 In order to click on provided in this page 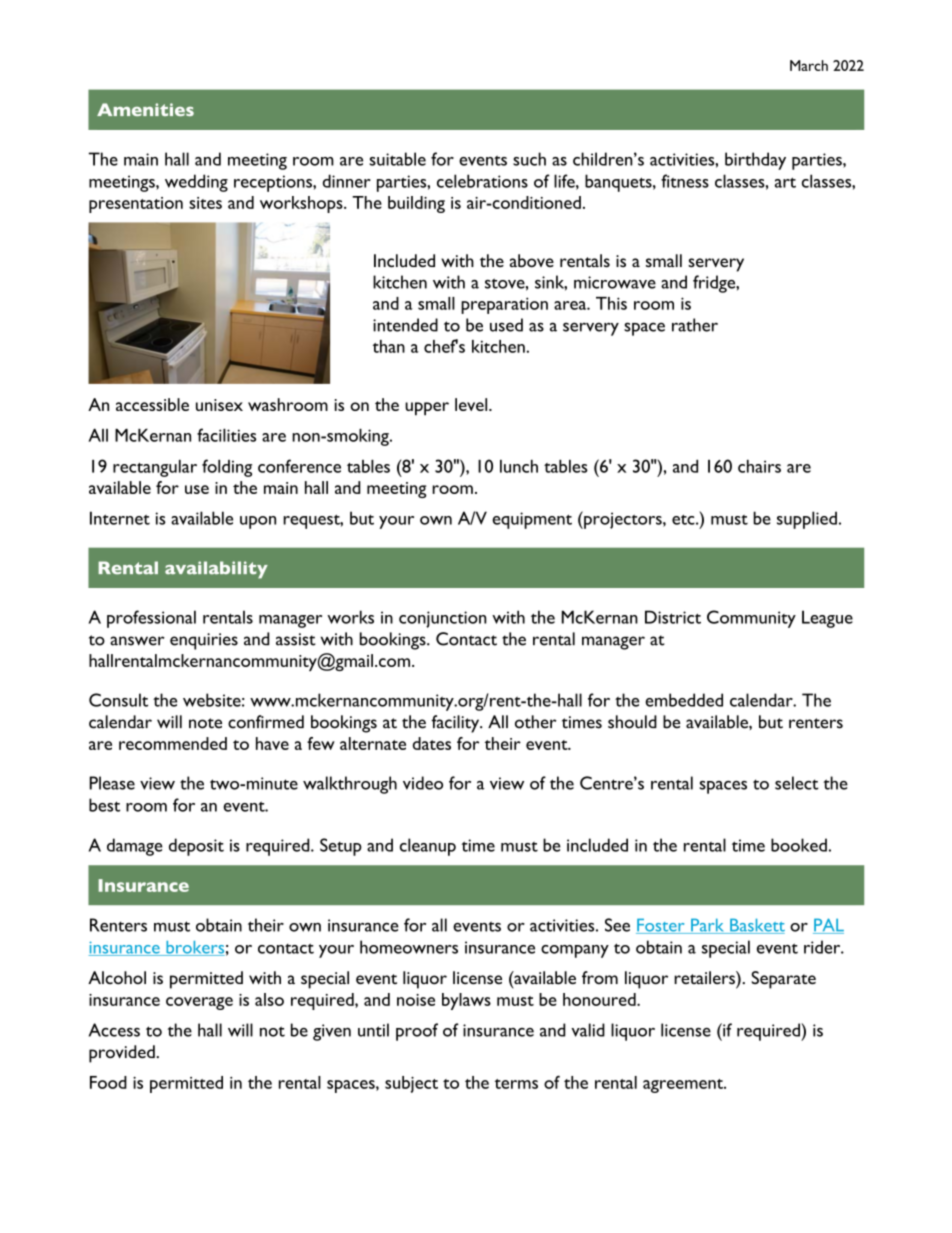, I will do `click(123, 1054)`.
